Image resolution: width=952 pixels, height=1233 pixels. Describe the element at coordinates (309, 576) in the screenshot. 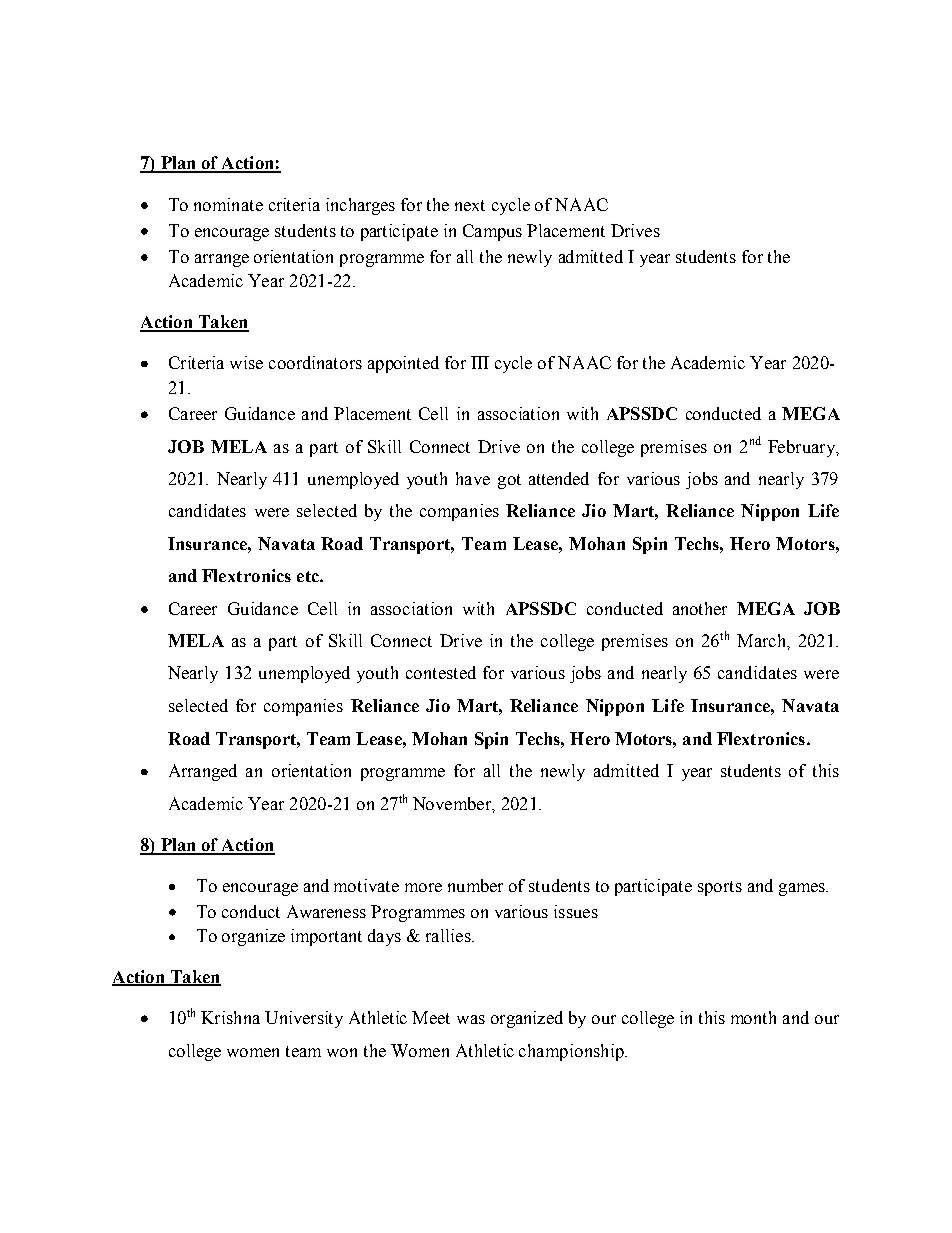

I see `etc` at that location.
